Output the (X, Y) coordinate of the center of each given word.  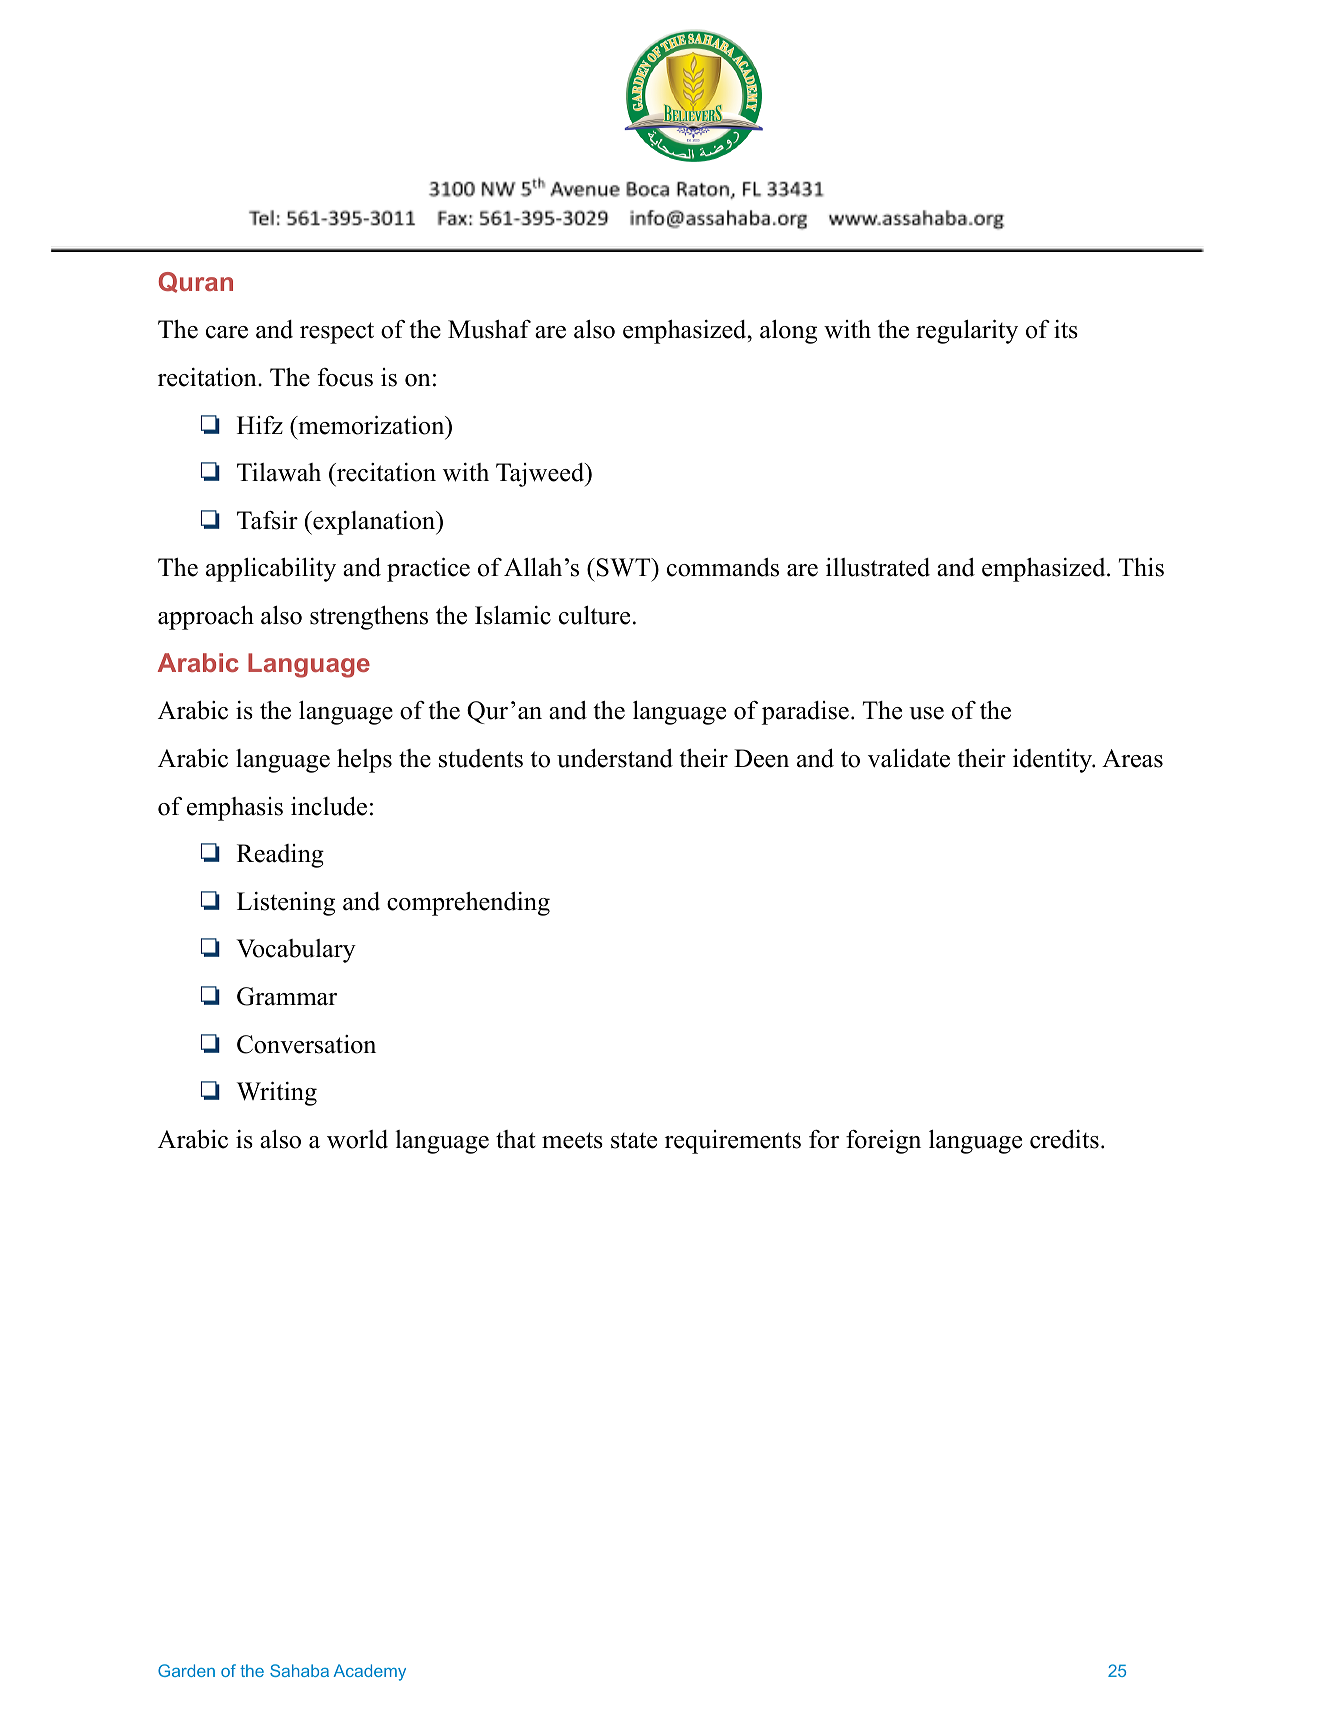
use (926, 713)
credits (1064, 1139)
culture (594, 615)
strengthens (369, 617)
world (357, 1139)
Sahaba (299, 1670)
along (788, 332)
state (634, 1141)
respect (337, 333)
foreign (883, 1142)
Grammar (287, 996)
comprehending (468, 904)
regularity (967, 332)
